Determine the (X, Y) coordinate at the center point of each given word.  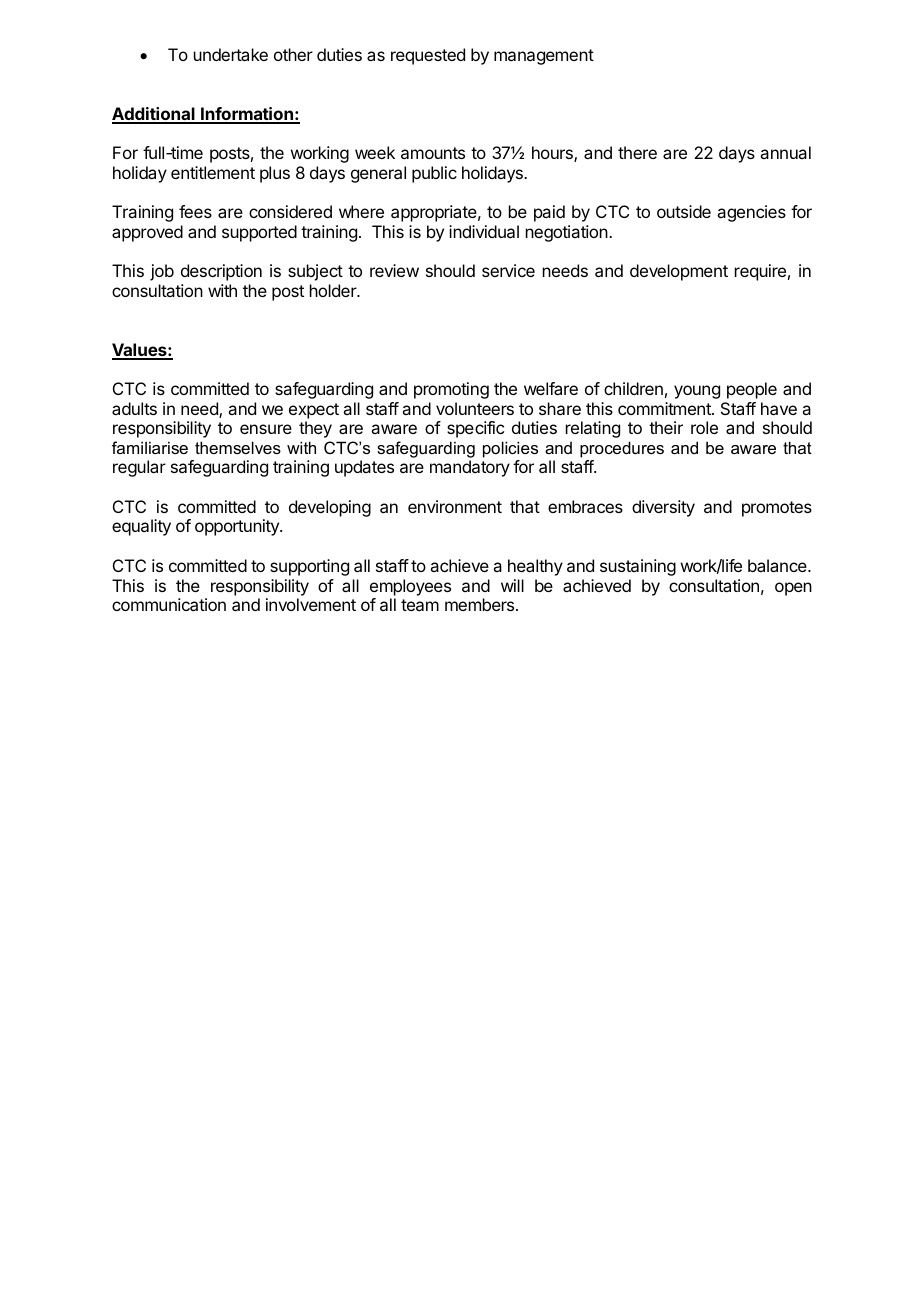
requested (428, 56)
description (221, 272)
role (704, 427)
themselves (238, 447)
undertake (231, 54)
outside (684, 211)
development (679, 272)
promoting (451, 390)
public (434, 174)
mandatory (470, 468)
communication (169, 604)
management (544, 57)
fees (195, 211)
